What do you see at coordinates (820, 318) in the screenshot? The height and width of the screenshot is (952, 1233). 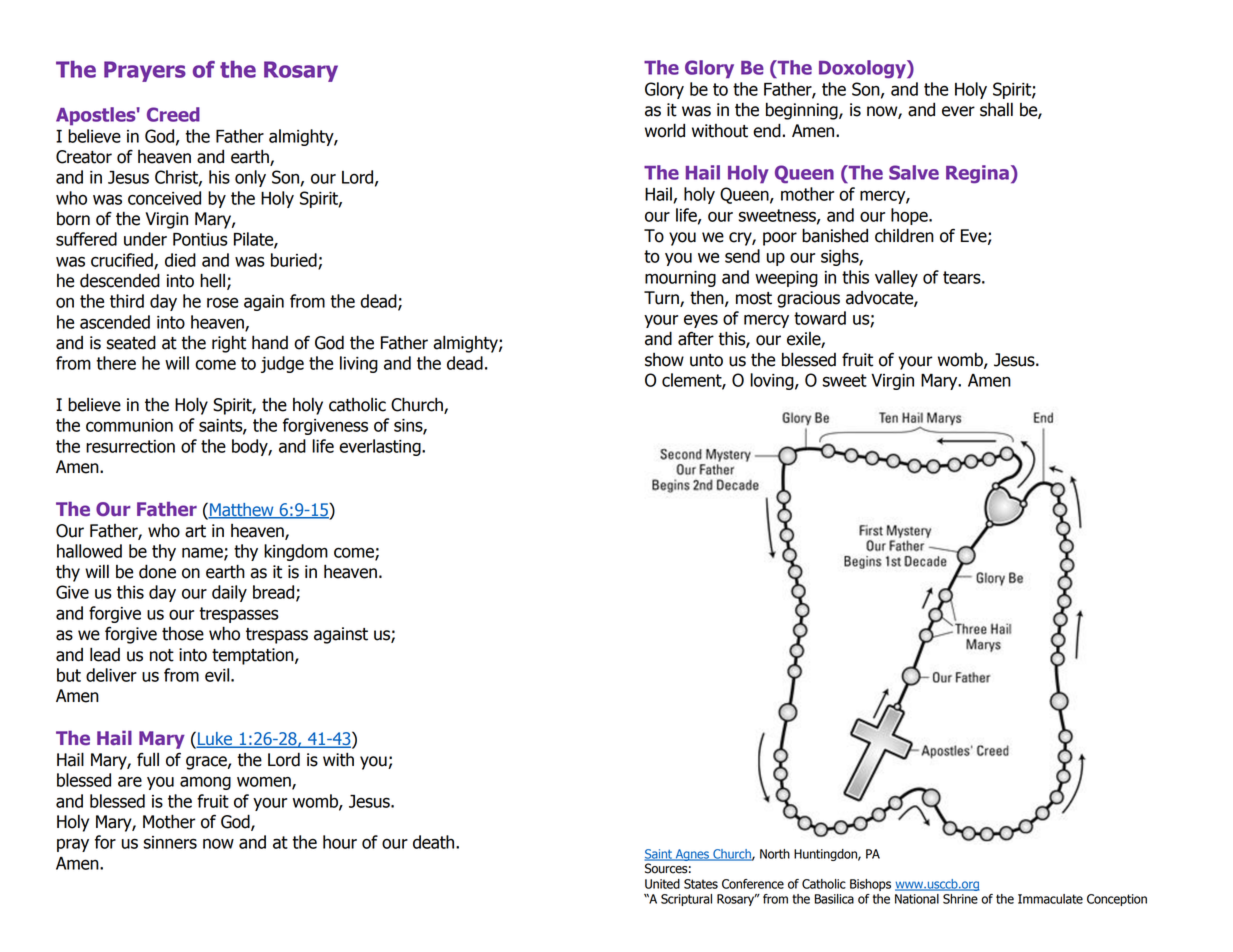 I see `toward` at bounding box center [820, 318].
